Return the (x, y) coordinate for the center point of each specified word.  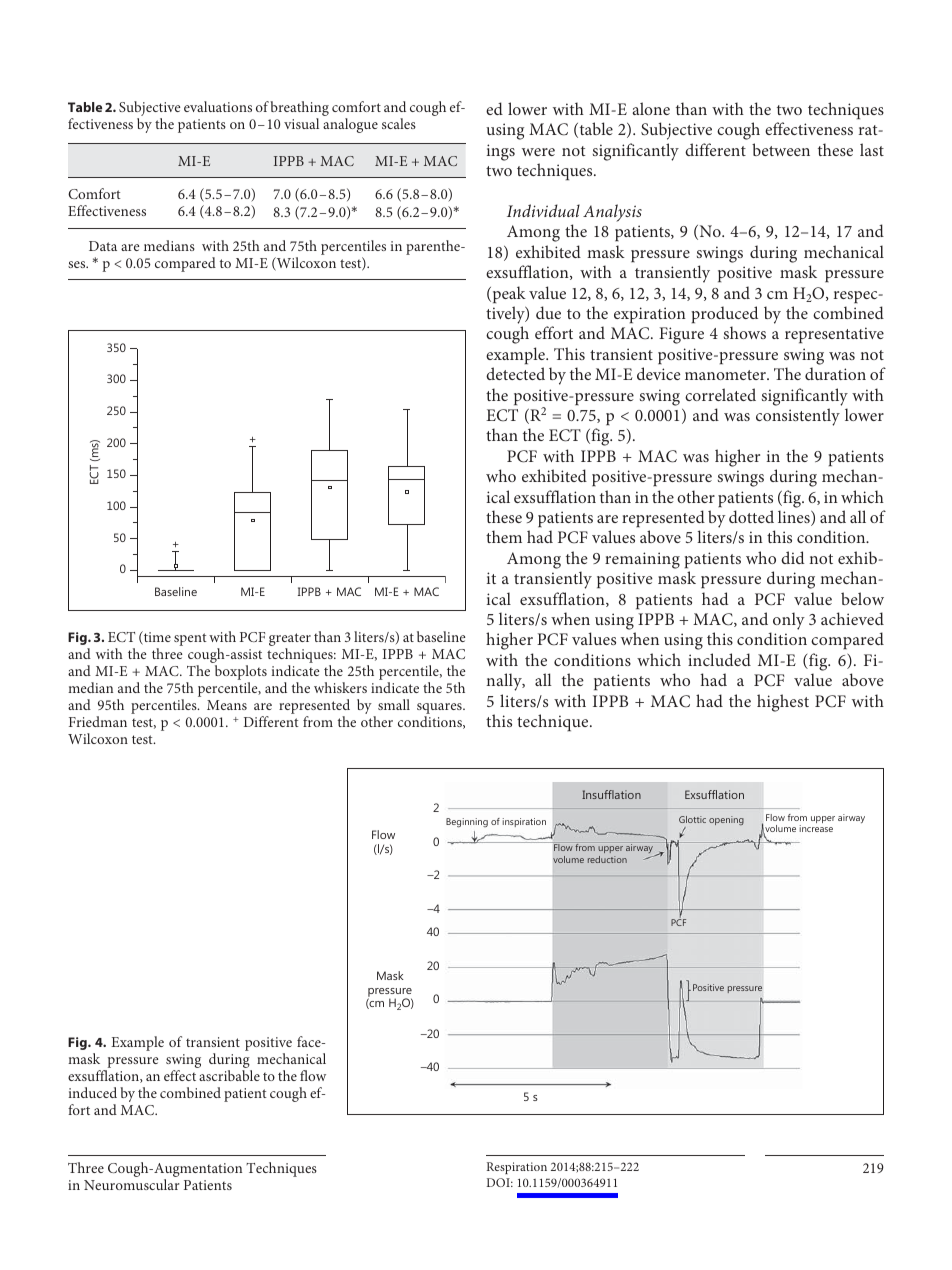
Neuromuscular (132, 1184)
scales (399, 123)
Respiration (517, 1168)
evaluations (218, 106)
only (789, 621)
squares (440, 710)
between (781, 149)
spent (190, 639)
